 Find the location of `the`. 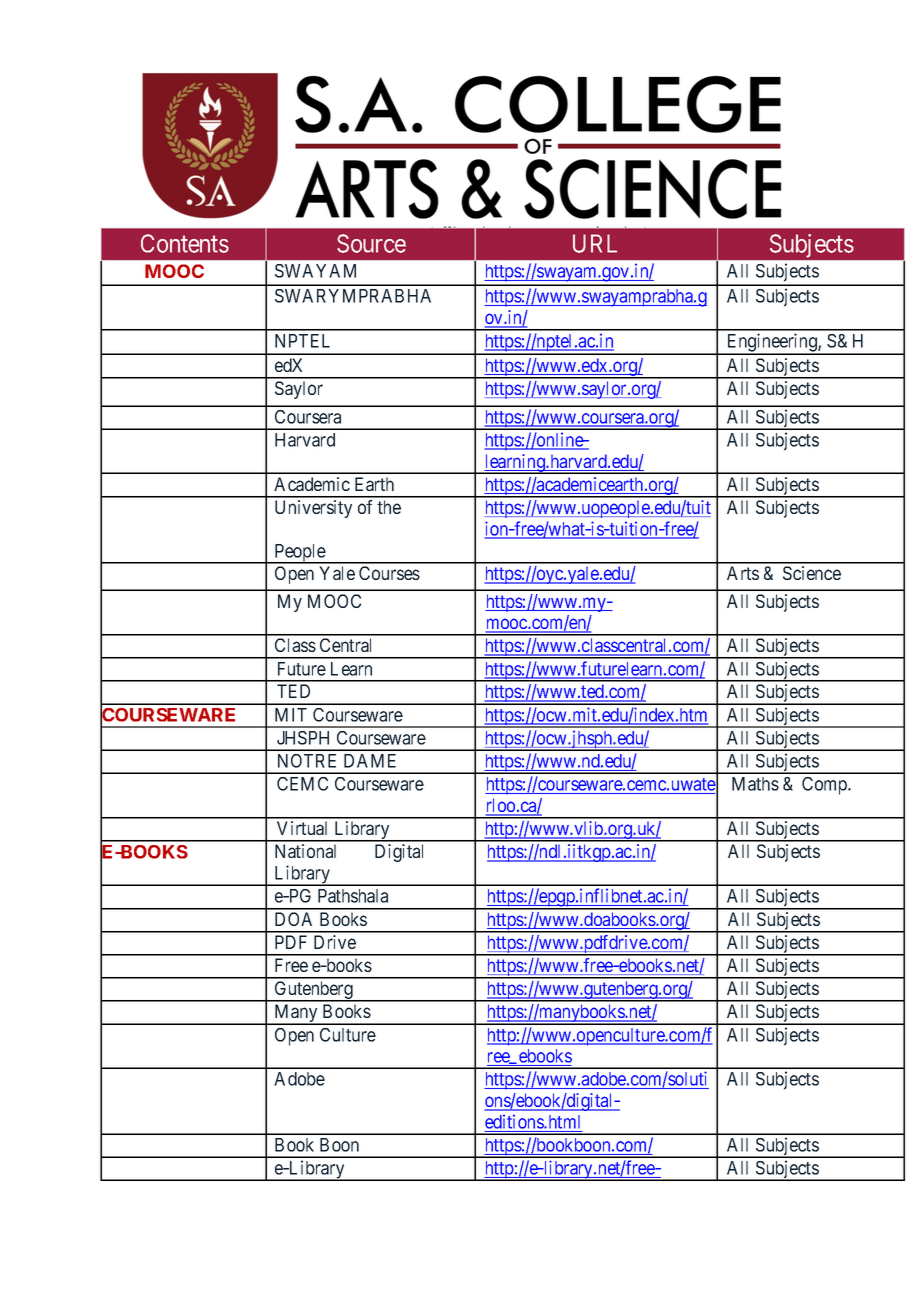

the is located at coordinates (389, 507).
